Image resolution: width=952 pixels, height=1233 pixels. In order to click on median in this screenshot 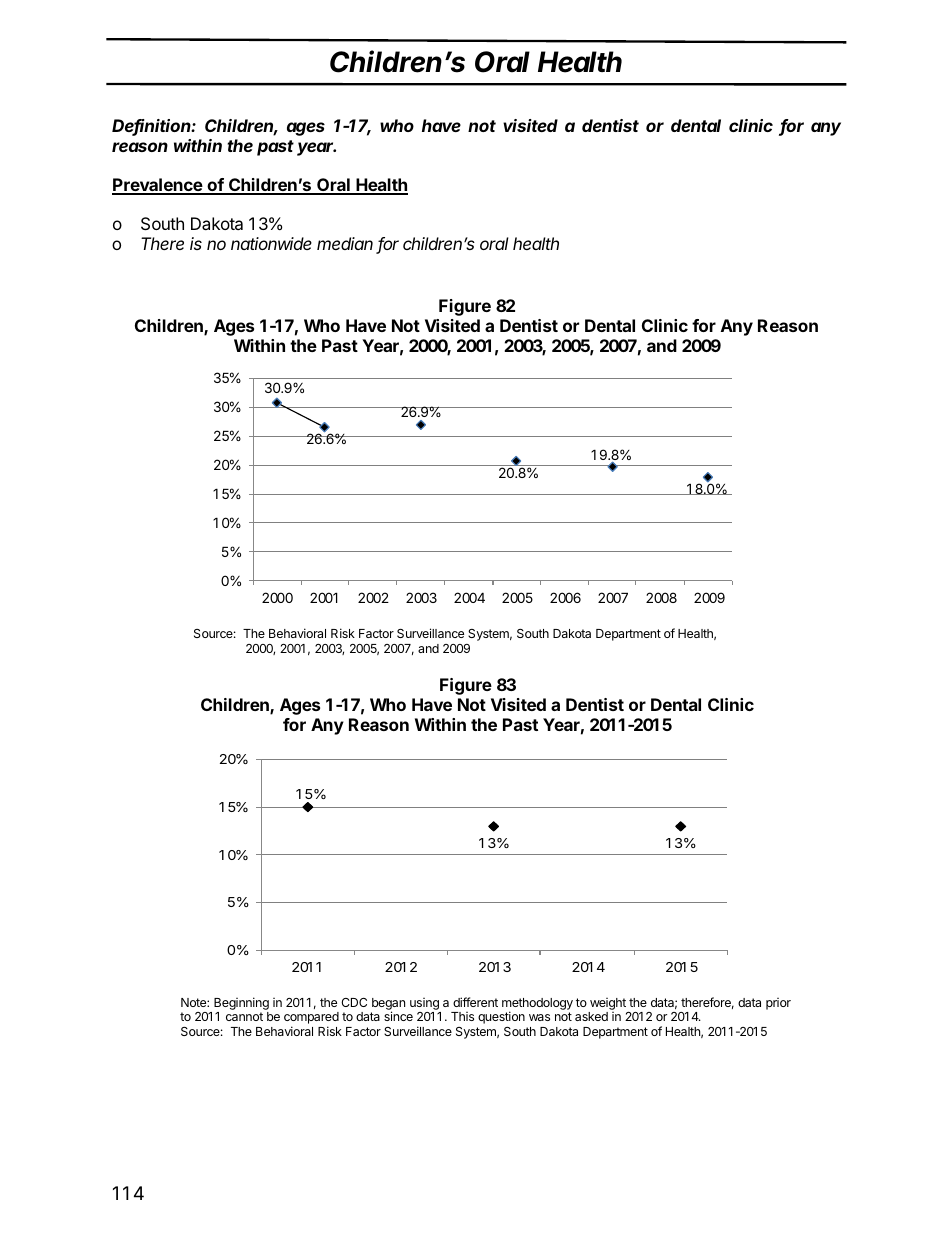, I will do `click(345, 243)`.
